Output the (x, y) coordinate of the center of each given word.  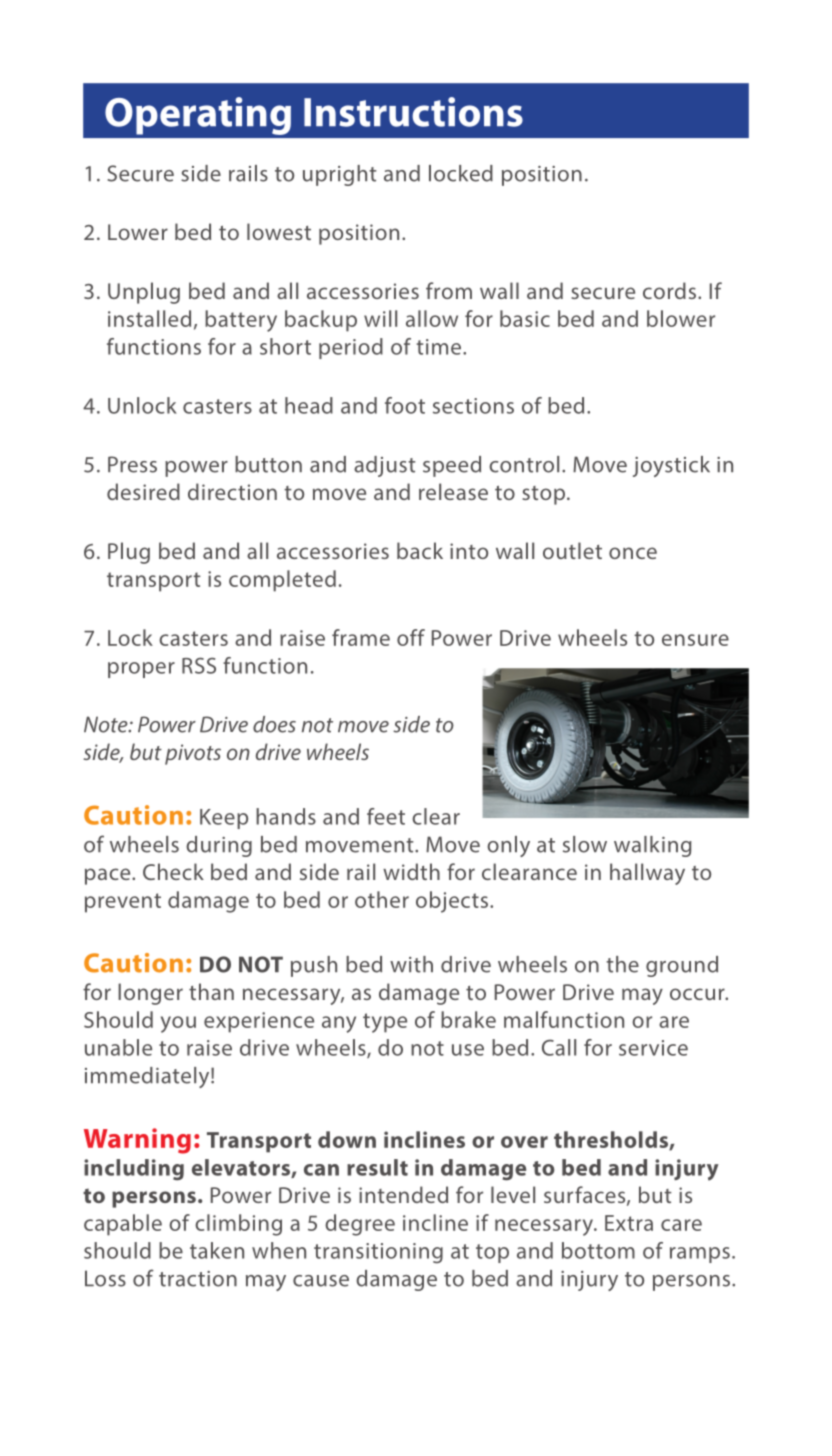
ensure (695, 640)
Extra (629, 1223)
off (411, 637)
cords (669, 290)
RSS (199, 665)
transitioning (378, 1253)
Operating (198, 116)
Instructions (413, 112)
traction (198, 1279)
